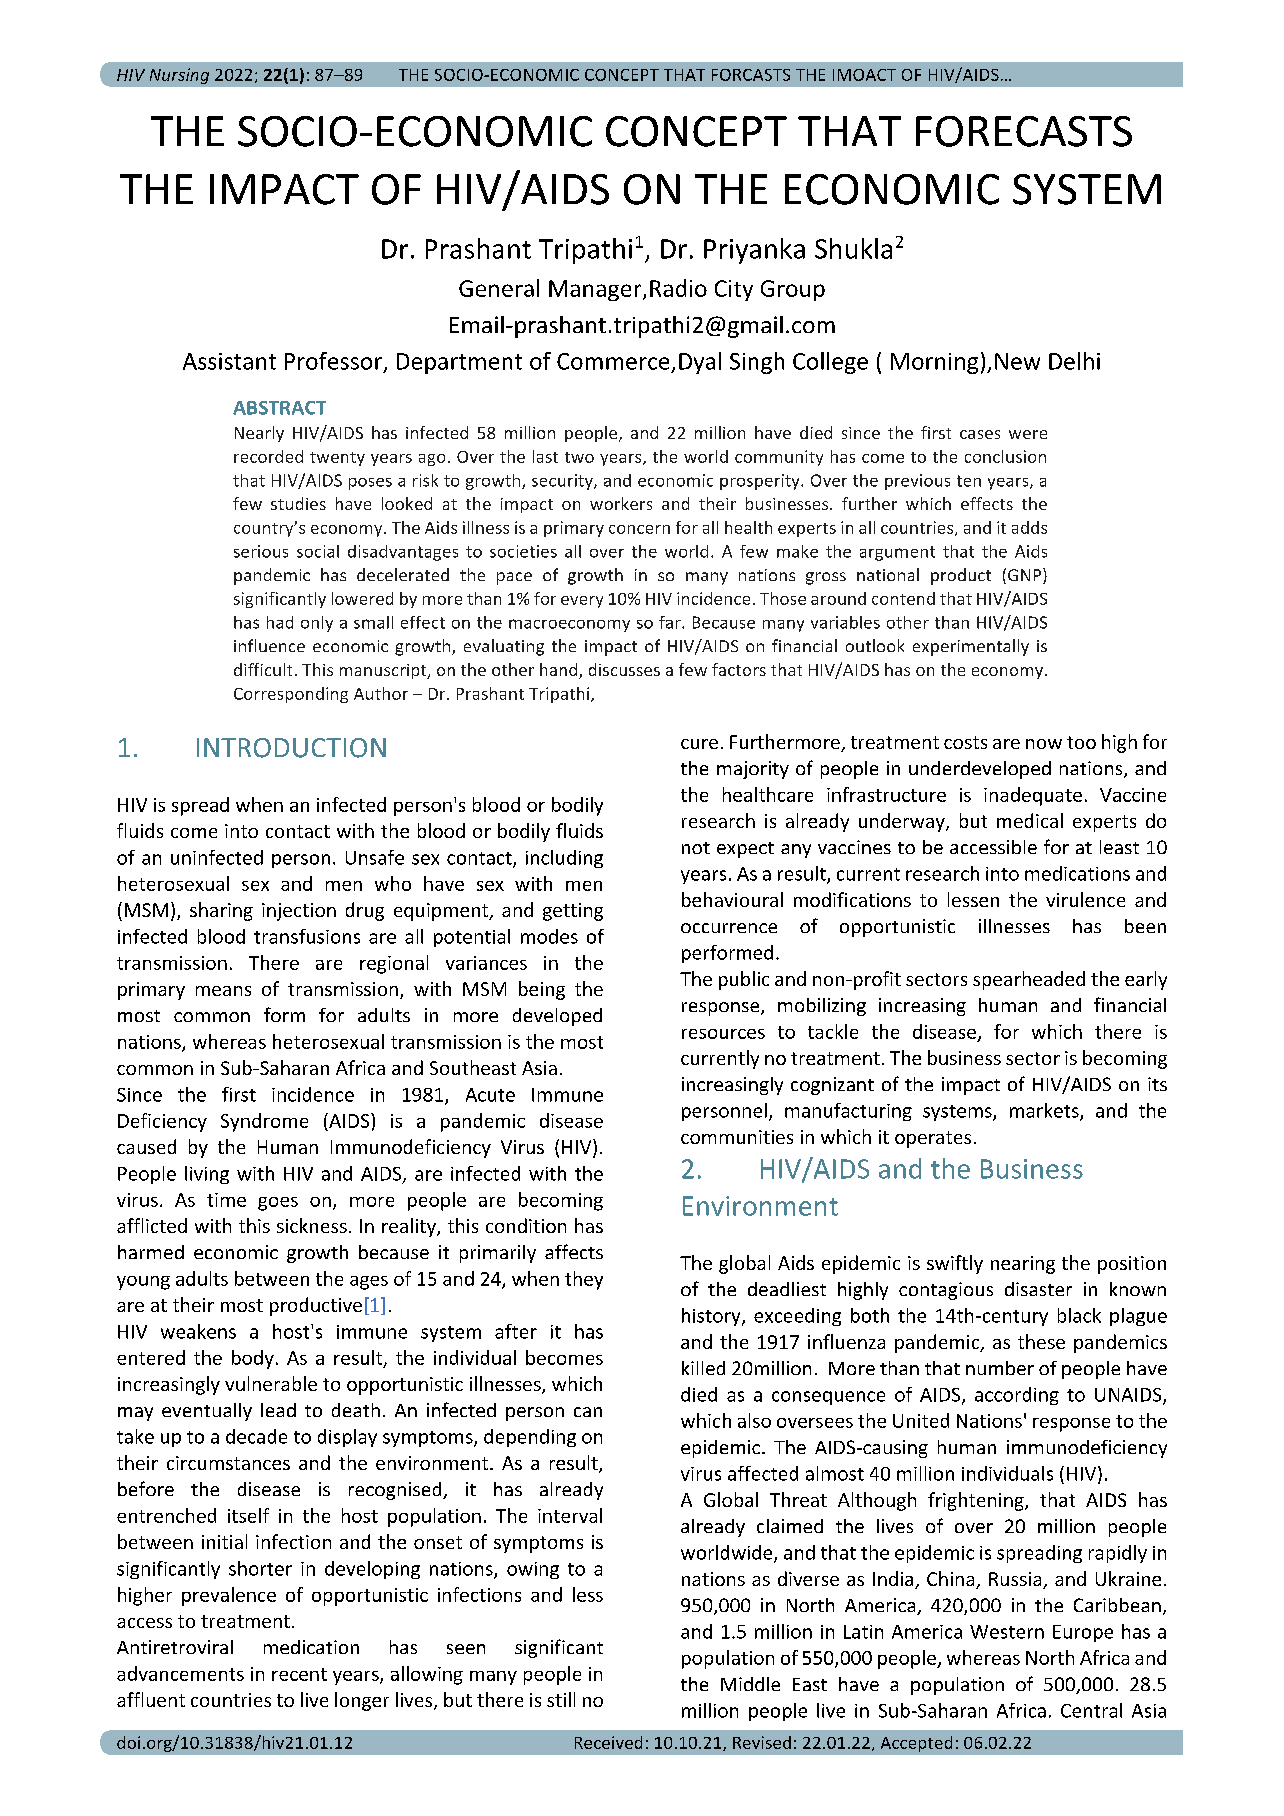  What do you see at coordinates (639, 529) in the page?
I see `concern` at bounding box center [639, 529].
